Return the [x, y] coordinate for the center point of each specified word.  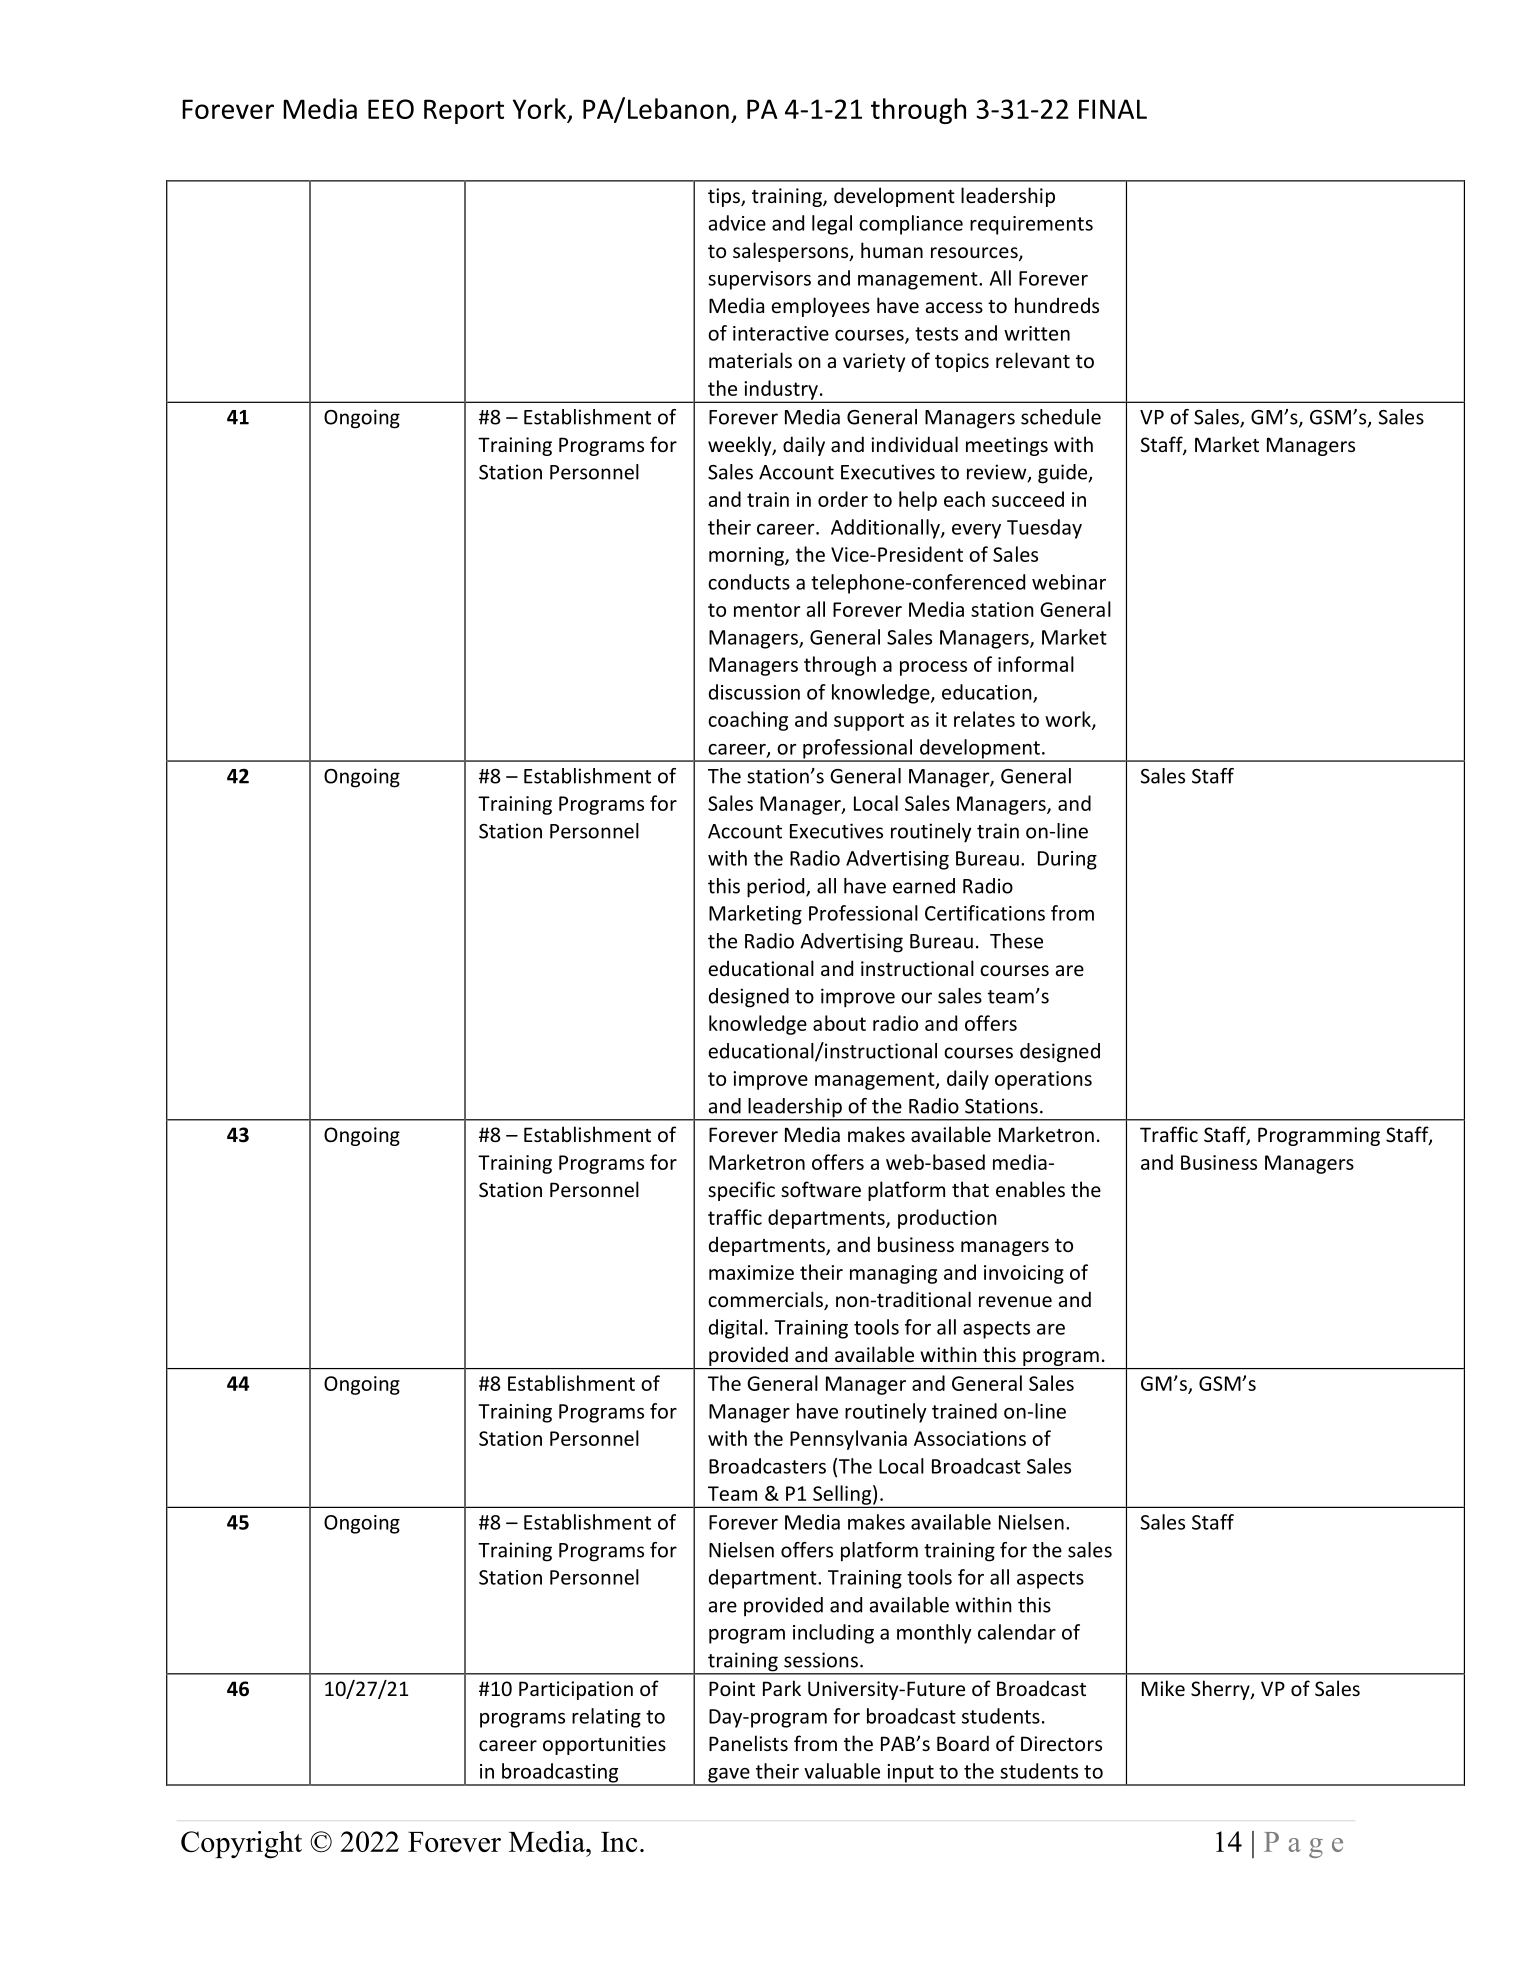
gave [729, 1776]
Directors [1061, 1743]
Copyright [241, 1845]
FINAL [1113, 109]
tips [725, 197]
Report [464, 111]
